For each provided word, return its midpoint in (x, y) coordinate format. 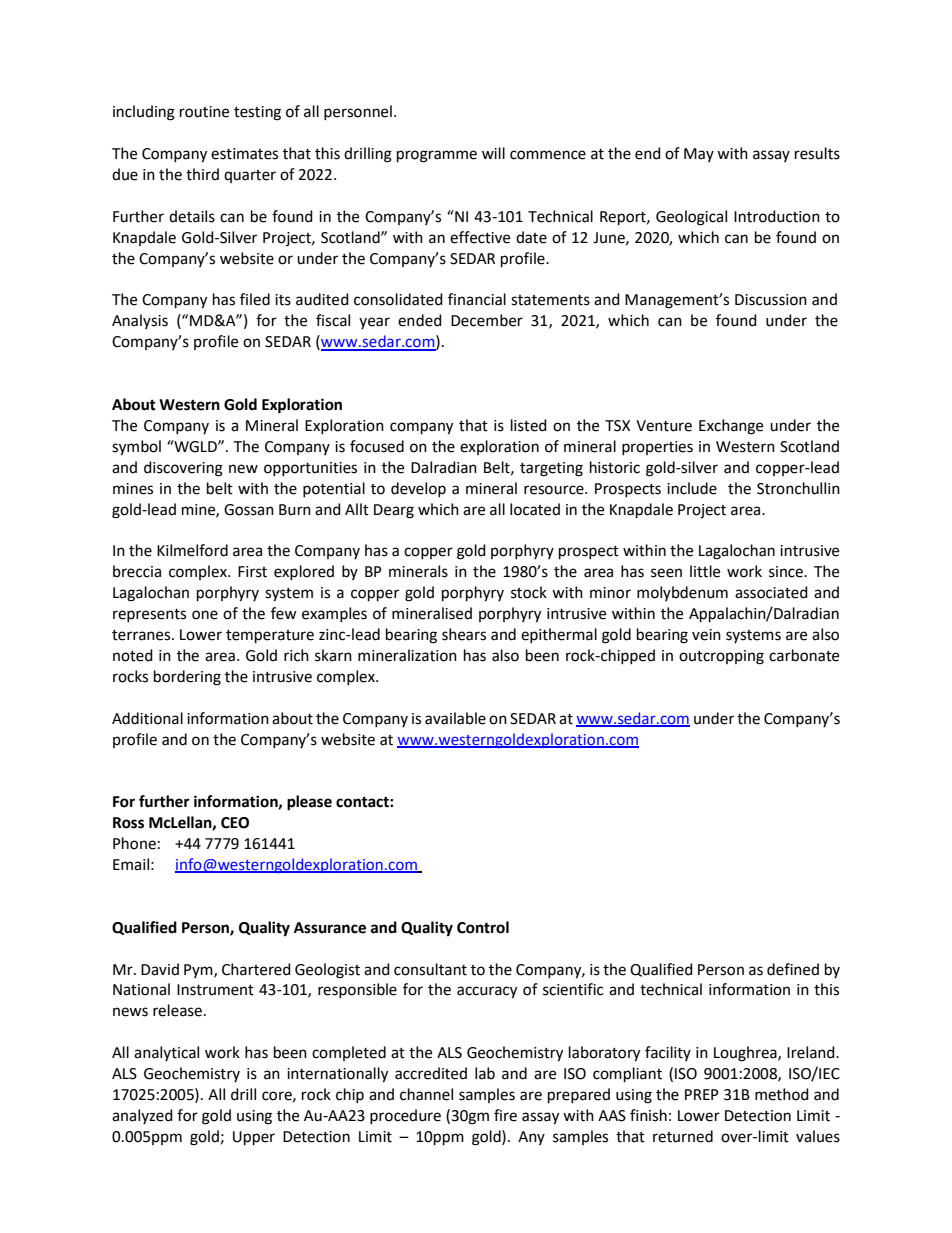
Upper (254, 1138)
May (699, 155)
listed (529, 425)
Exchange (731, 427)
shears (464, 634)
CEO (235, 823)
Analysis (140, 321)
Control (483, 927)
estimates (244, 154)
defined (793, 969)
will (493, 153)
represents (149, 615)
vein (706, 635)
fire (505, 1115)
